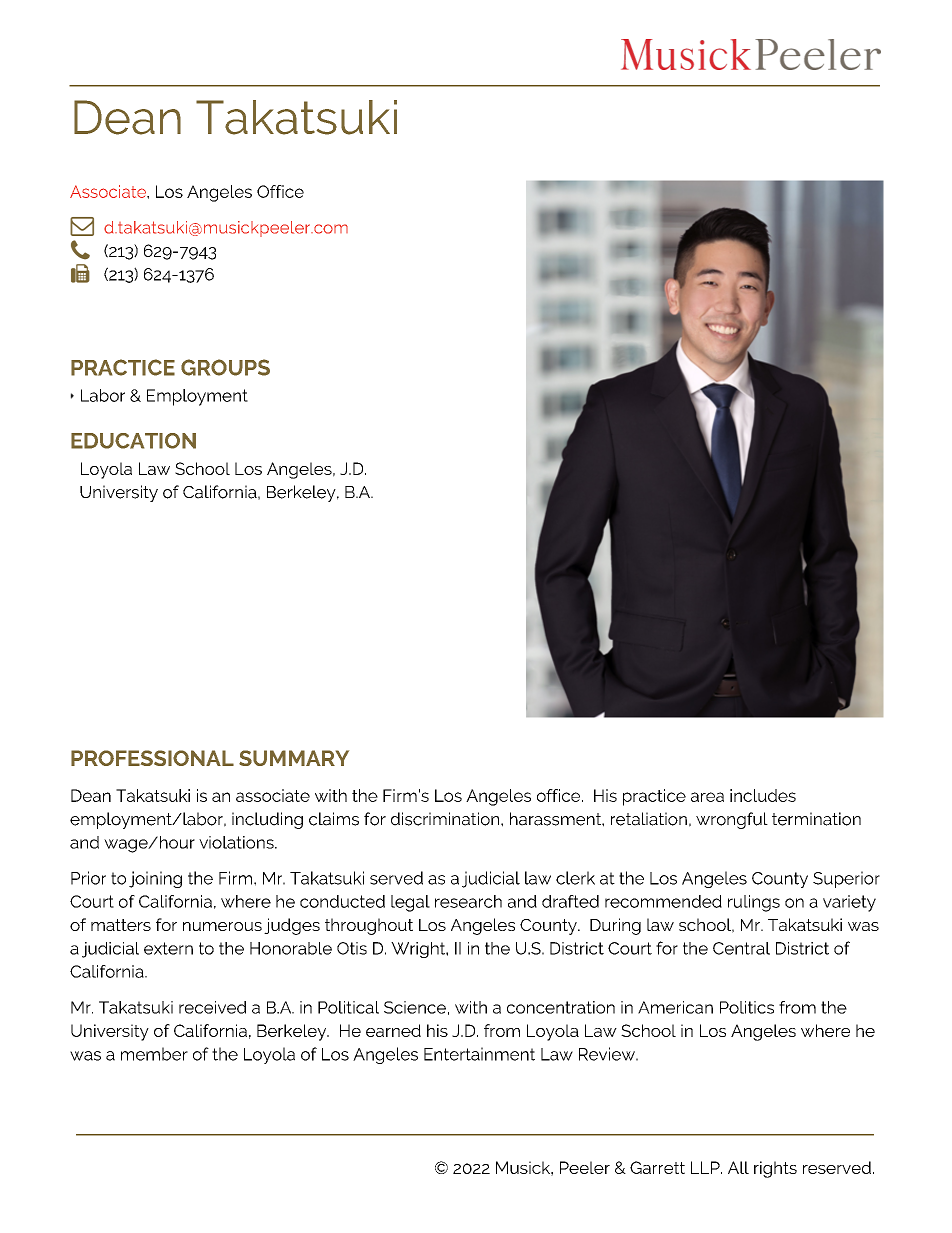 The image size is (952, 1233). Describe the element at coordinates (225, 367) in the image. I see `GROUPS` at that location.
